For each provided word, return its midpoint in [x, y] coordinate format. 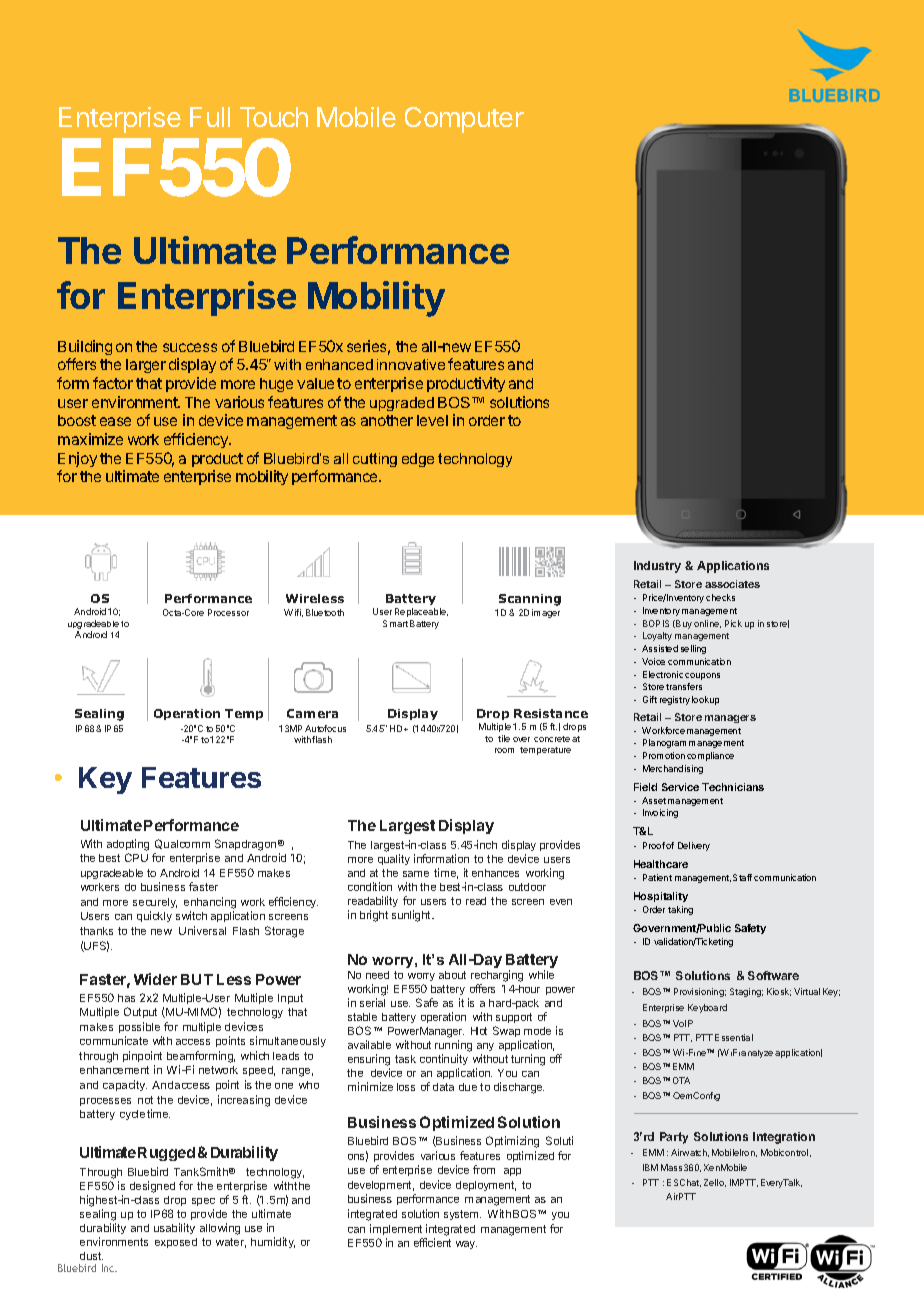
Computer [464, 120]
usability [174, 1228]
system [462, 1215]
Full [210, 117]
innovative [411, 364]
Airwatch [690, 1153]
